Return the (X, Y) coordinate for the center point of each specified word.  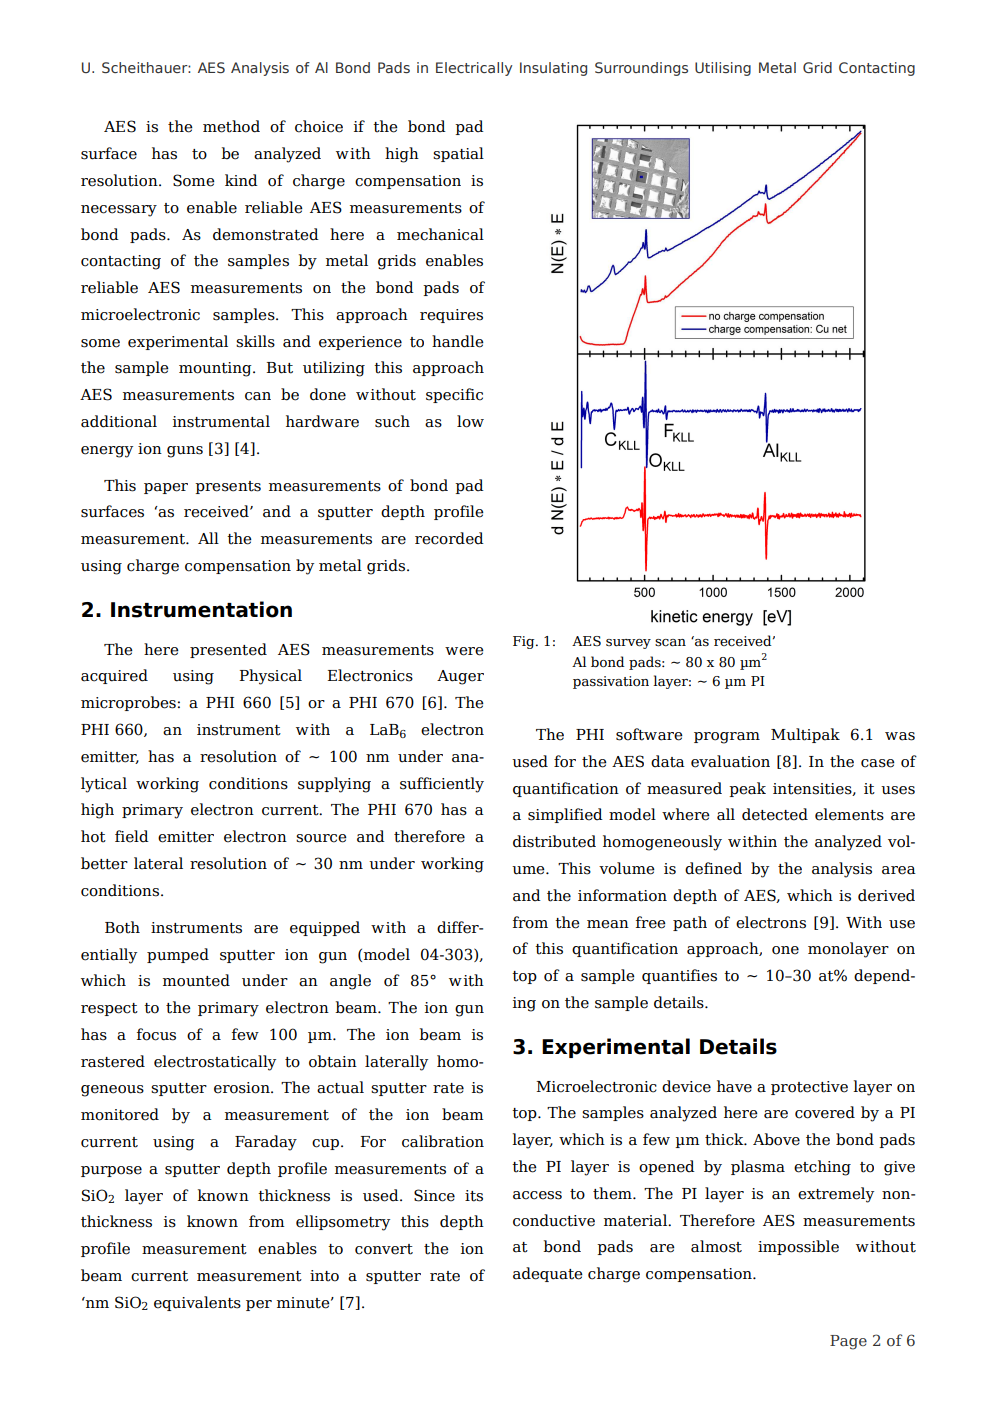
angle (350, 982)
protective (809, 1088)
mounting (216, 369)
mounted (196, 980)
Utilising (723, 69)
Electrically (474, 69)
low (470, 421)
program (727, 738)
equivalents (197, 1303)
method (231, 126)
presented (228, 650)
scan (670, 643)
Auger (460, 677)
